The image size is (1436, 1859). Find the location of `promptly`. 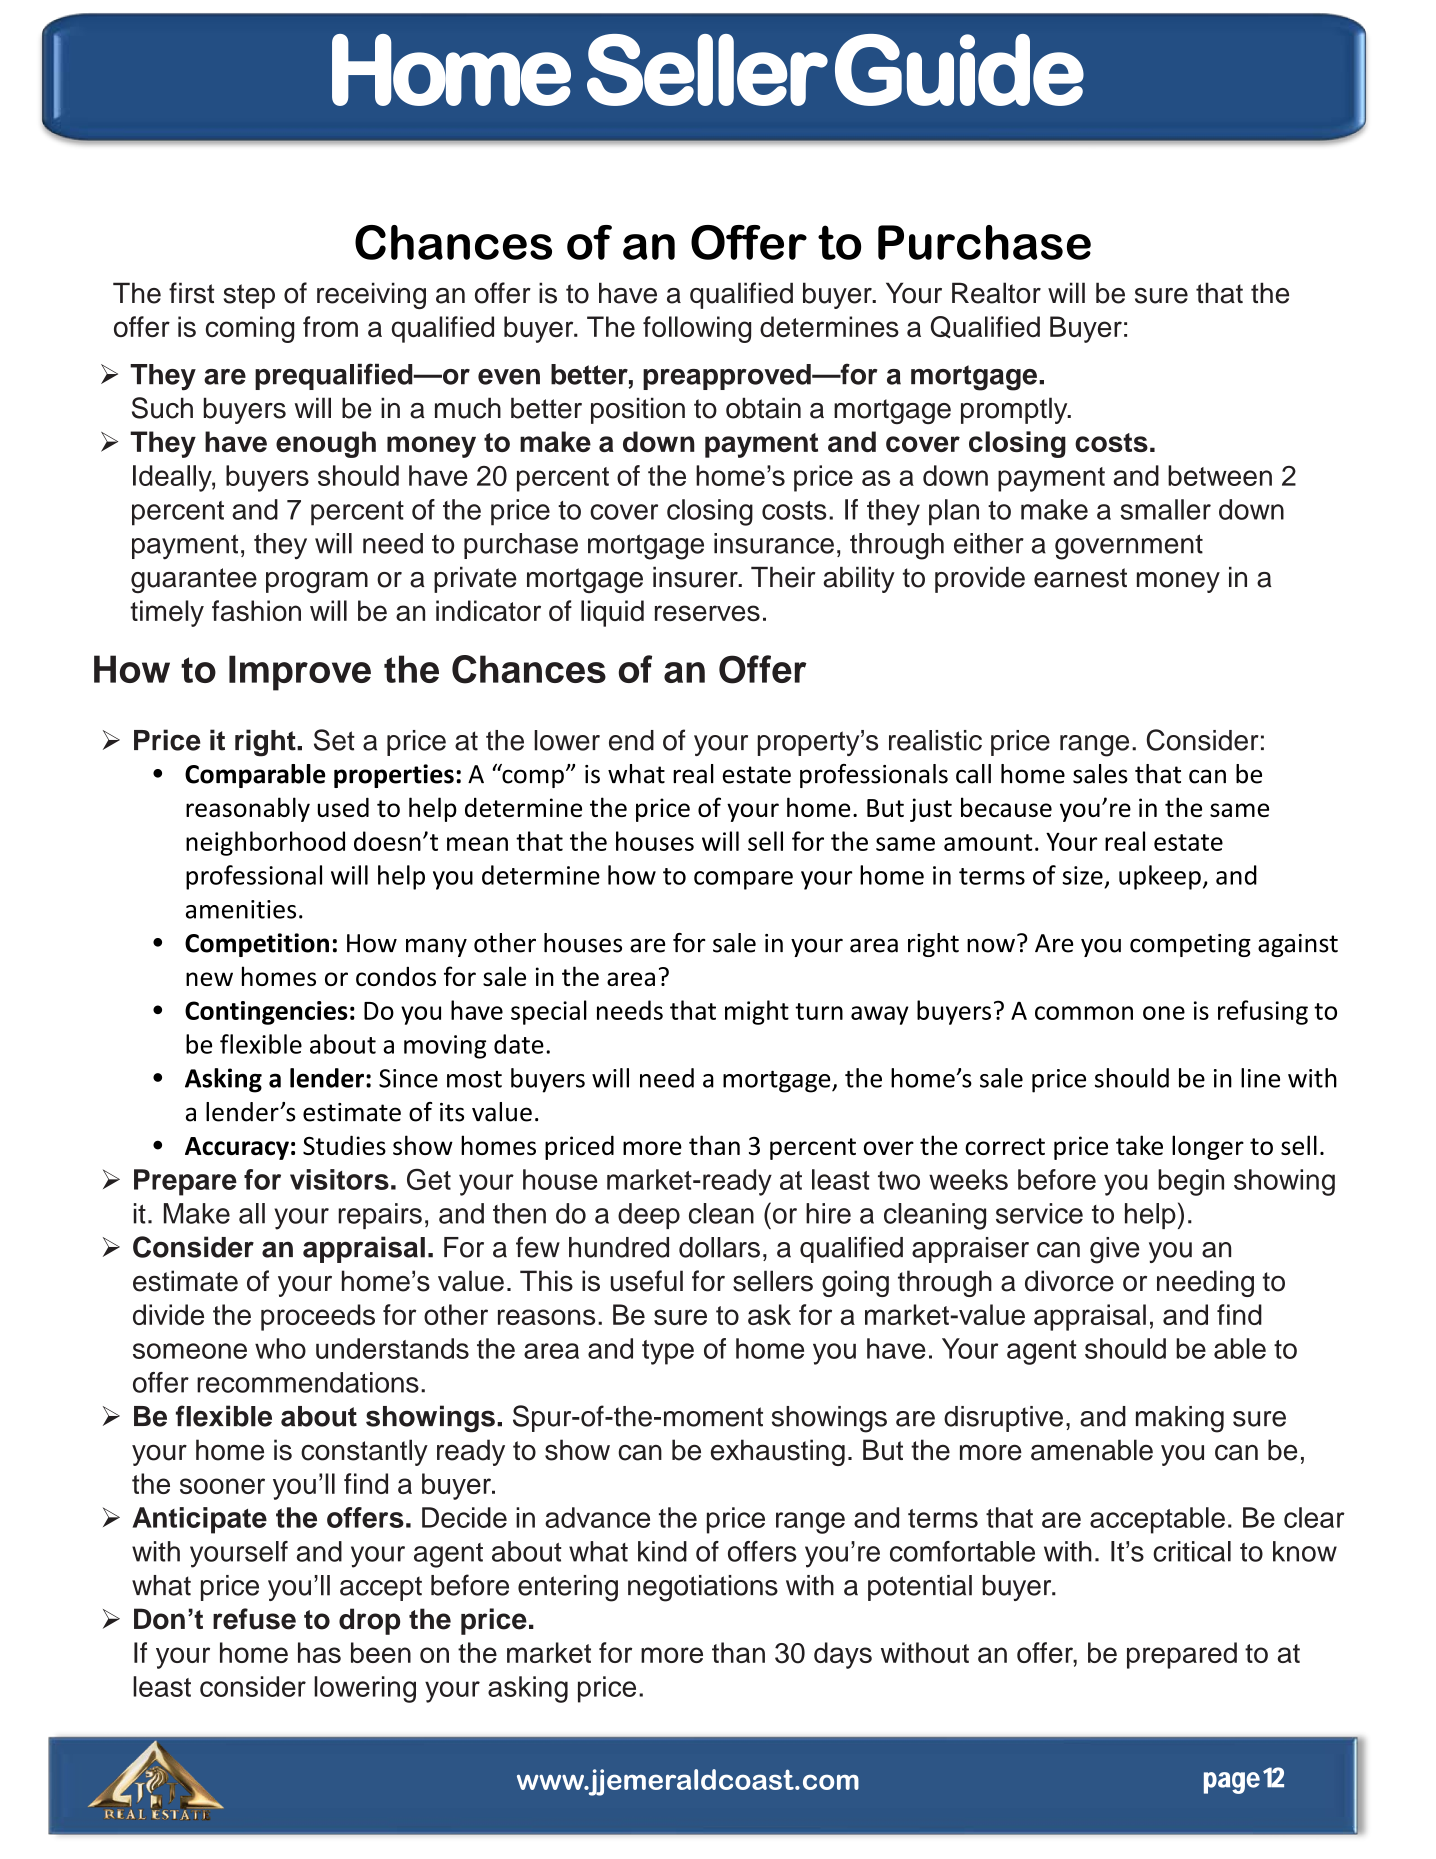

promptly is located at coordinates (1015, 410).
